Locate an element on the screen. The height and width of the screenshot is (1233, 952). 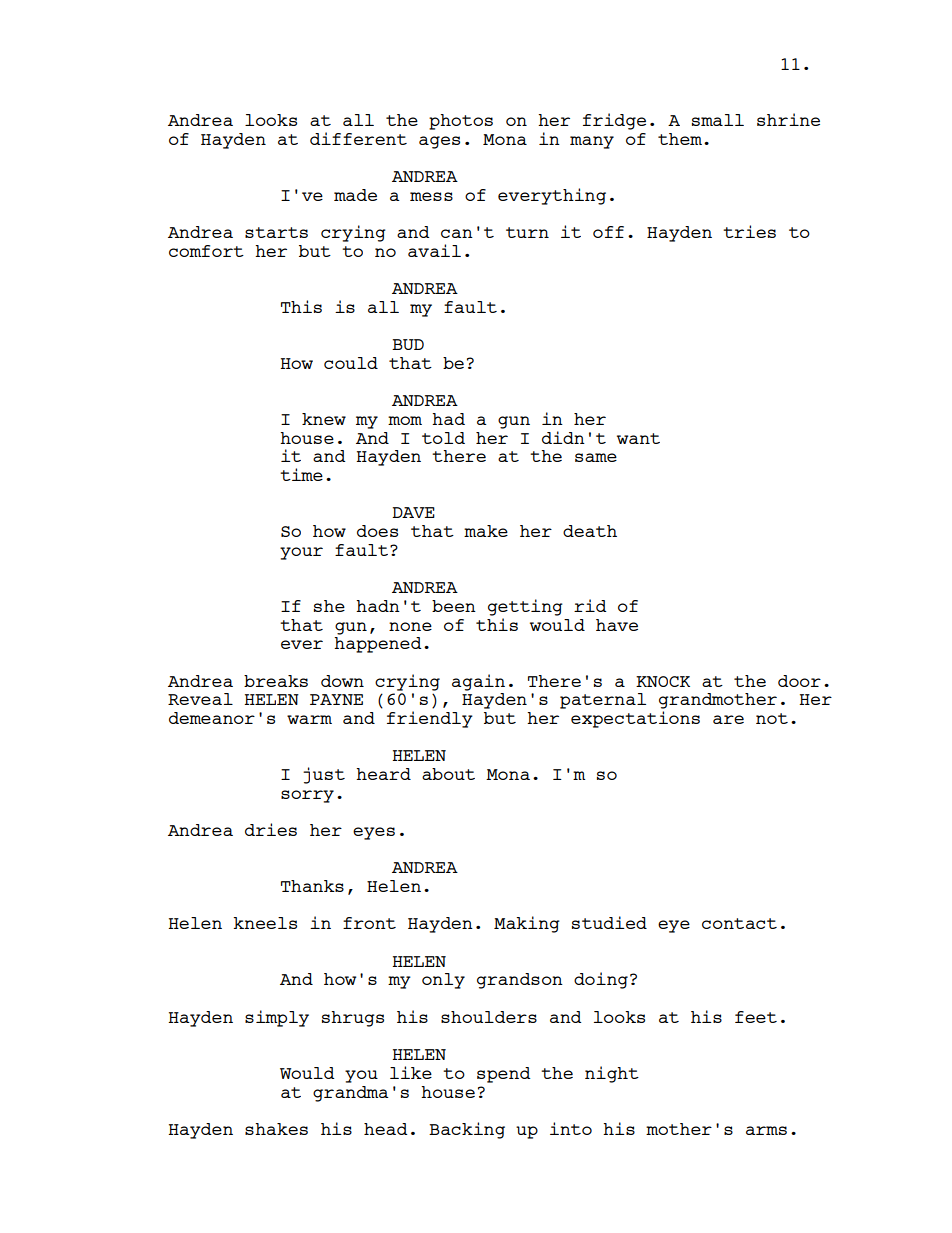
small is located at coordinates (718, 120).
